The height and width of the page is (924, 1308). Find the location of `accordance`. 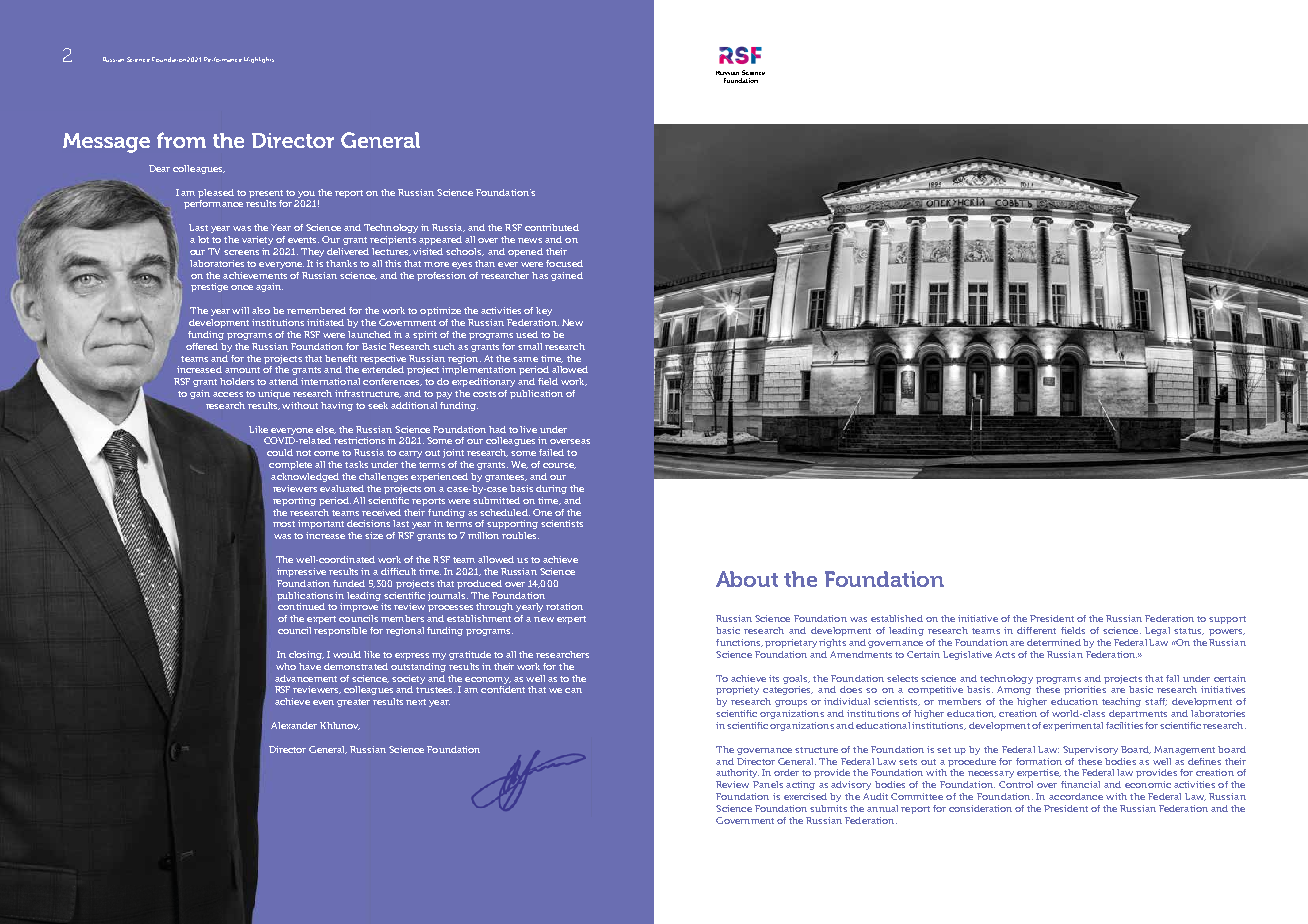

accordance is located at coordinates (1076, 796).
